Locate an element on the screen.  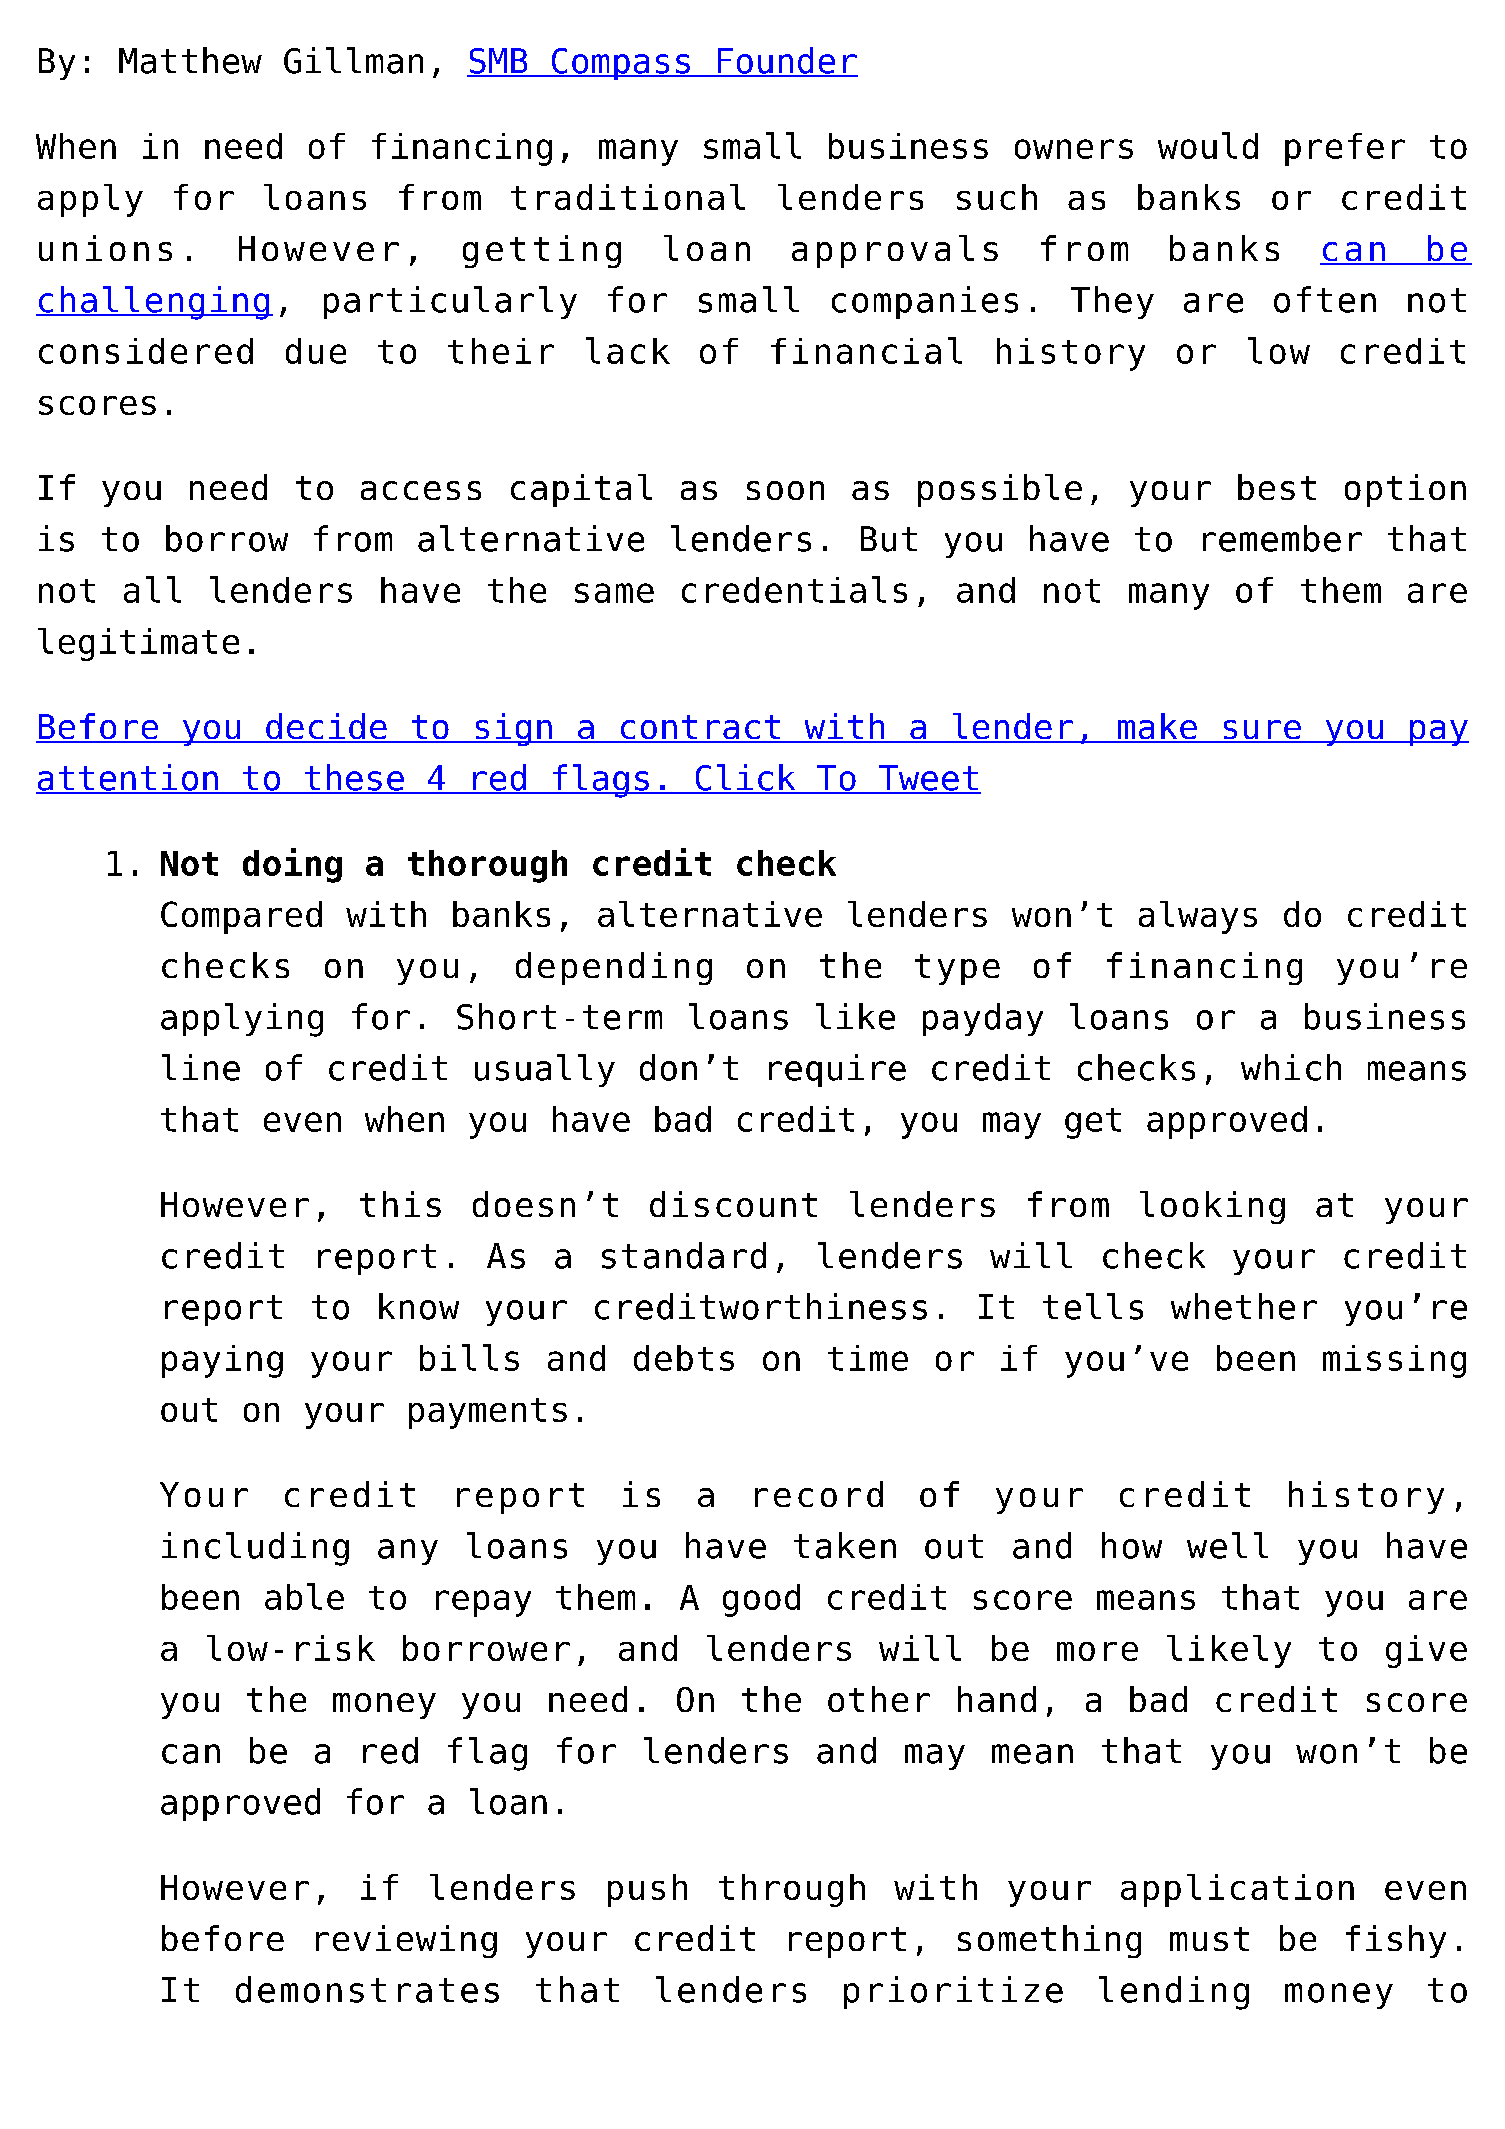
require is located at coordinates (837, 1070).
